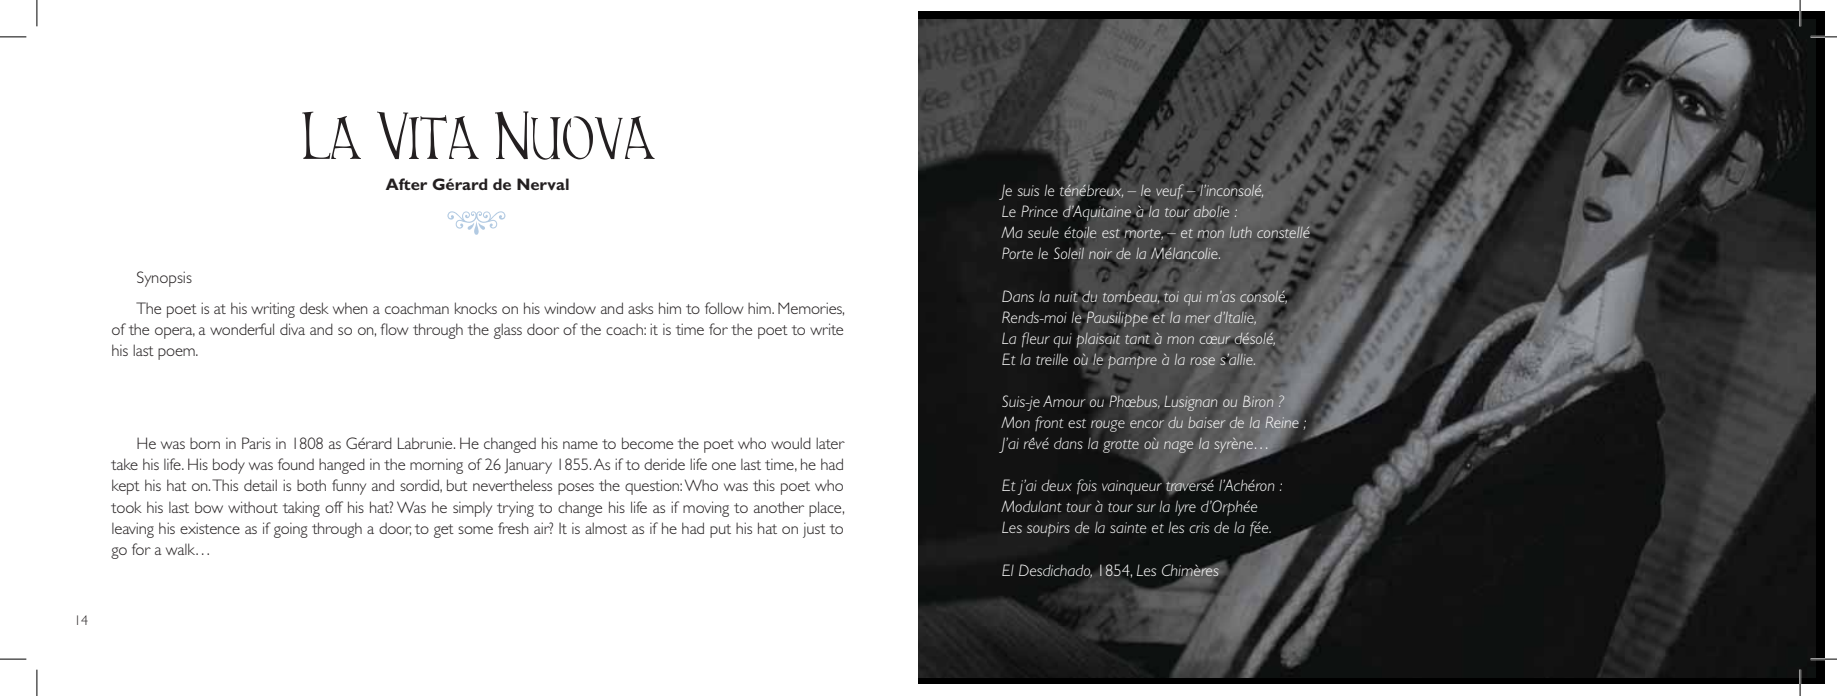 Image resolution: width=1837 pixels, height=696 pixels. I want to click on Prince, so click(1039, 211).
